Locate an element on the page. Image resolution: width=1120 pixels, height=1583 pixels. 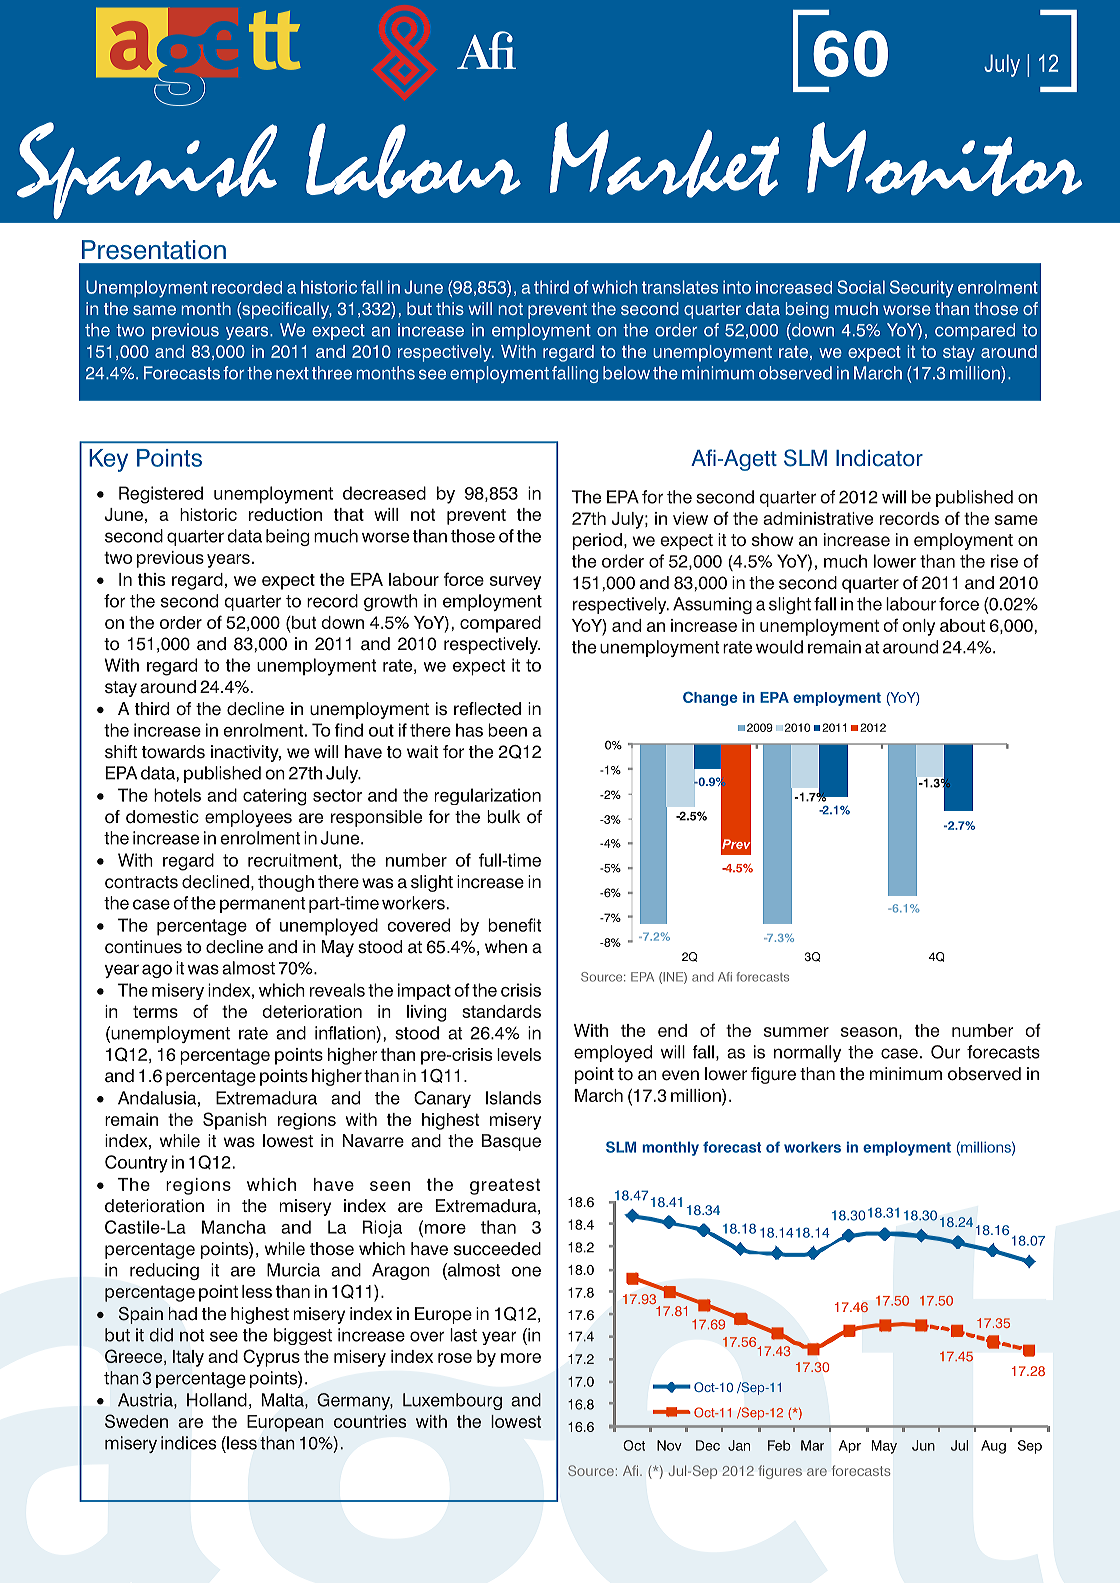
Market is located at coordinates (664, 160).
